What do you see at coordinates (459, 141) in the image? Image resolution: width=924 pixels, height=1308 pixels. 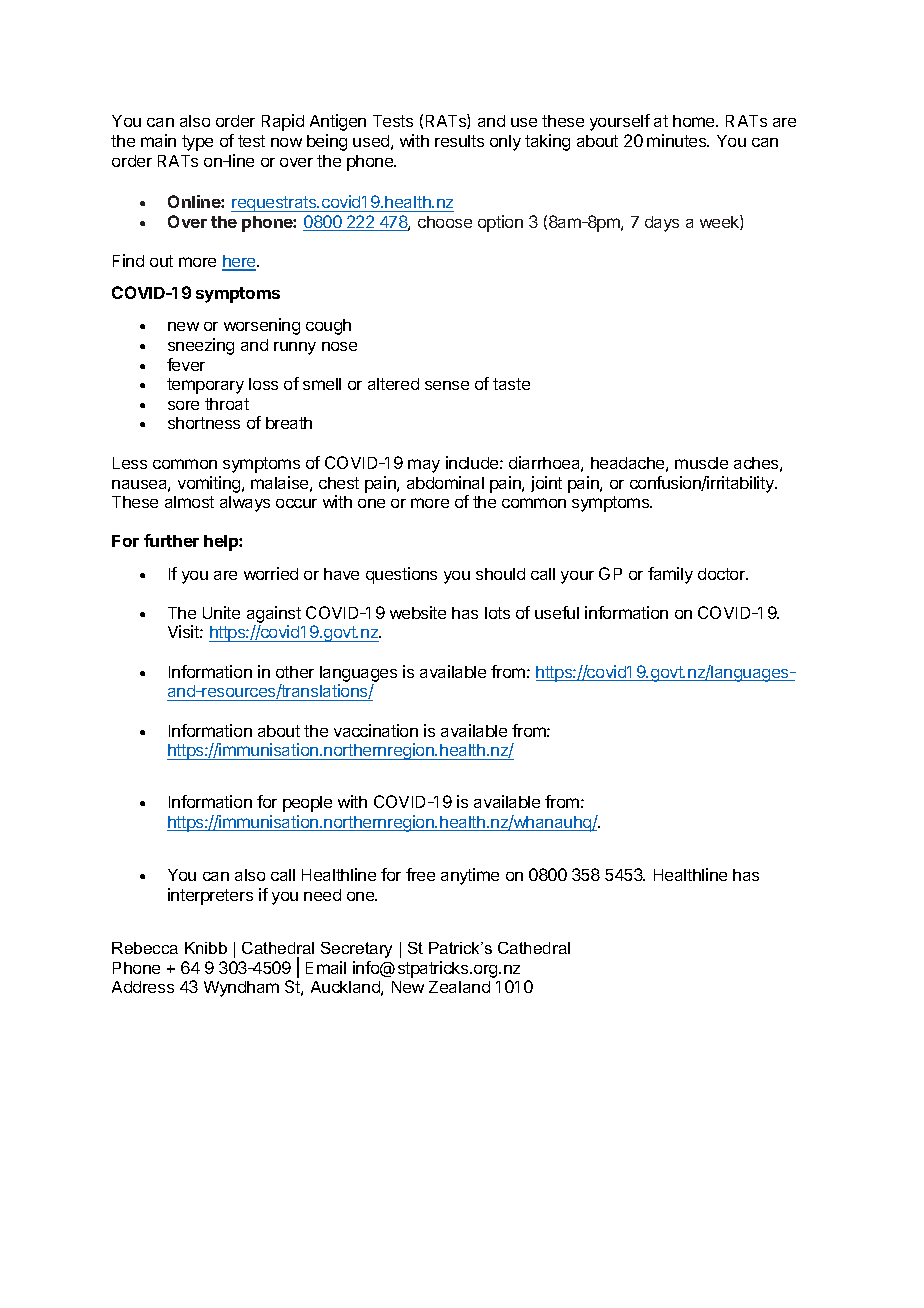 I see `results` at bounding box center [459, 141].
